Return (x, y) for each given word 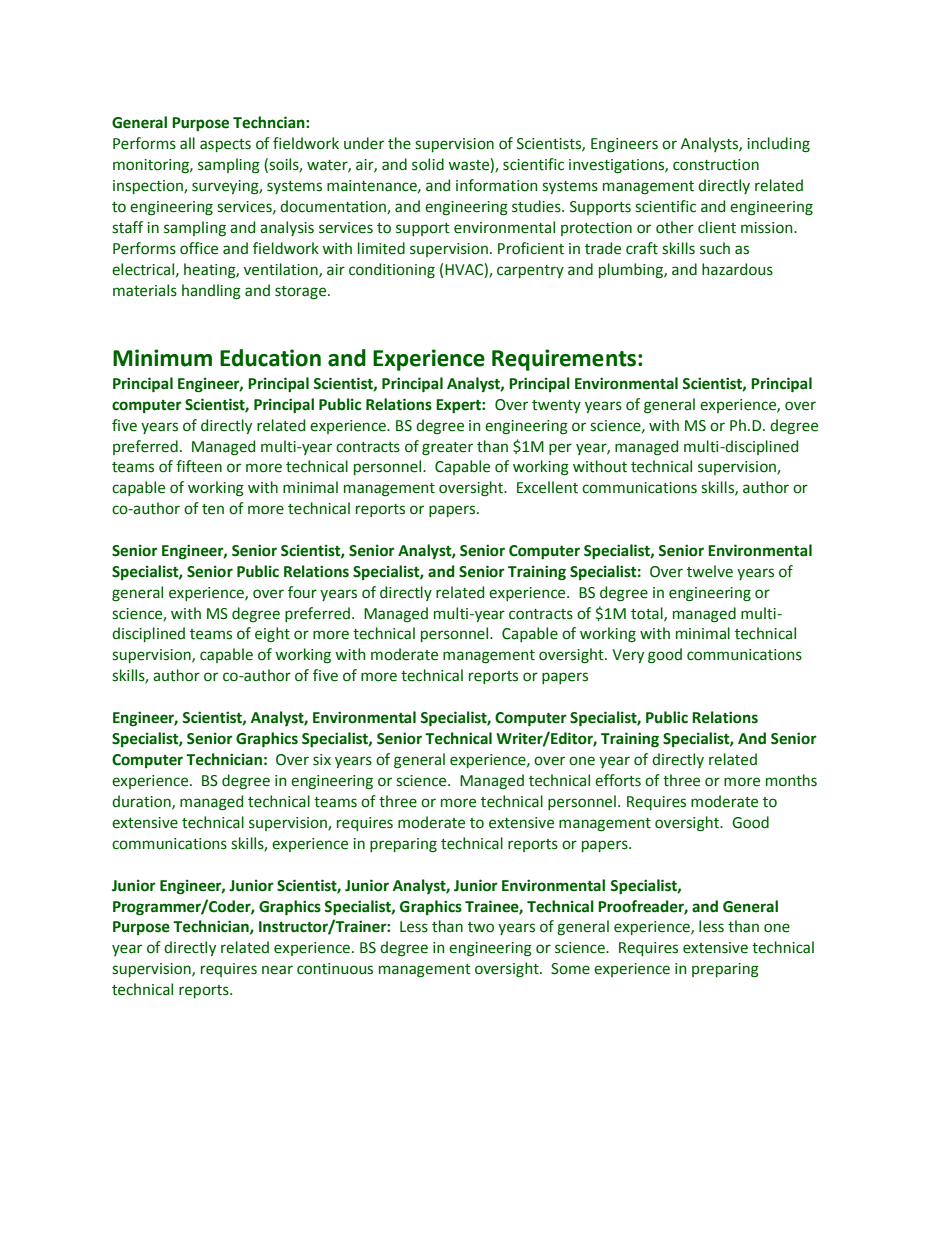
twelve (710, 571)
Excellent (547, 487)
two (481, 927)
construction (716, 165)
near (277, 970)
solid (428, 164)
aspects (225, 145)
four (302, 592)
